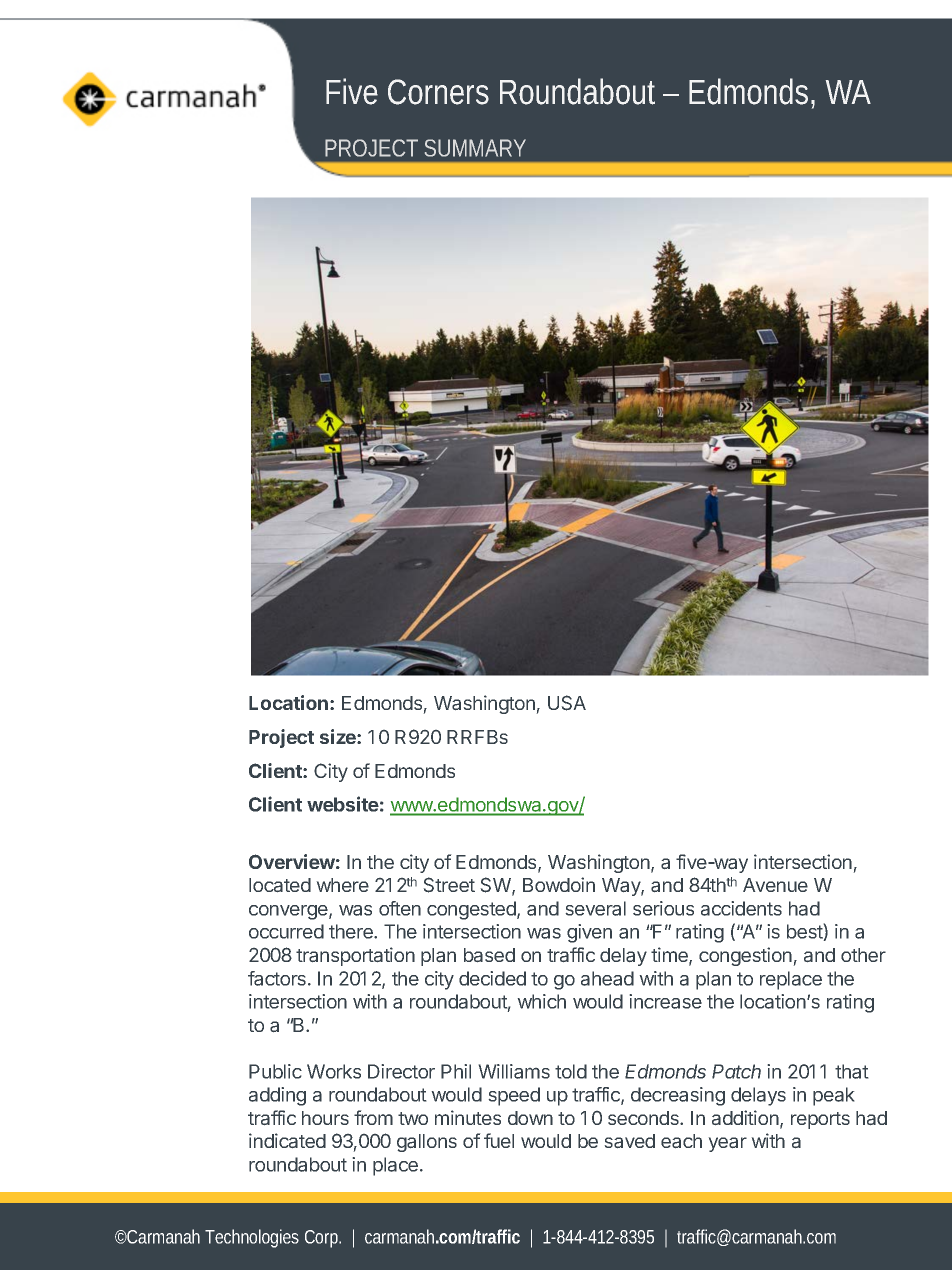  I want to click on Corp, so click(323, 1239).
